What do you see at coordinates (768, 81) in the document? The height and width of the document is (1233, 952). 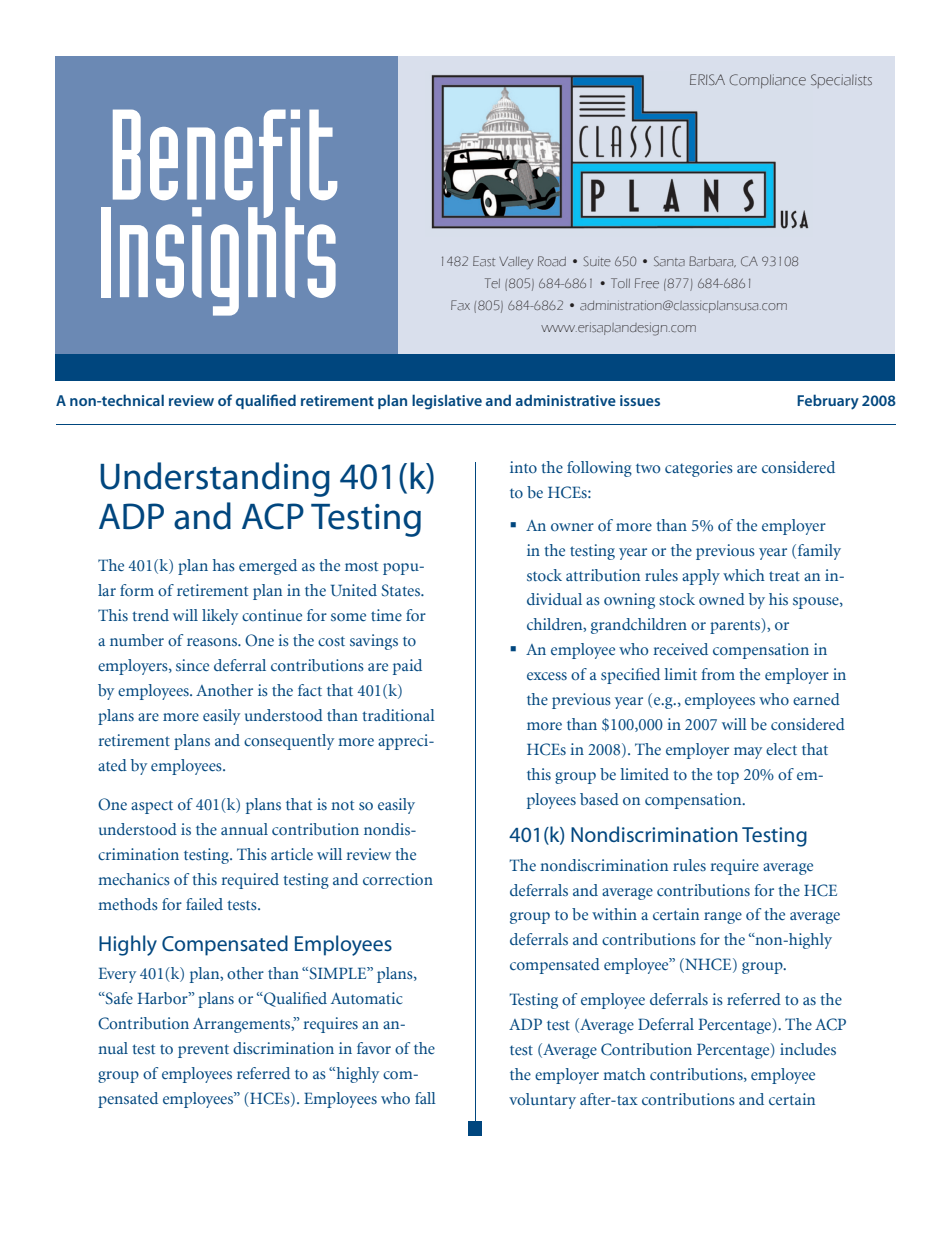 I see `Compliance` at bounding box center [768, 81].
